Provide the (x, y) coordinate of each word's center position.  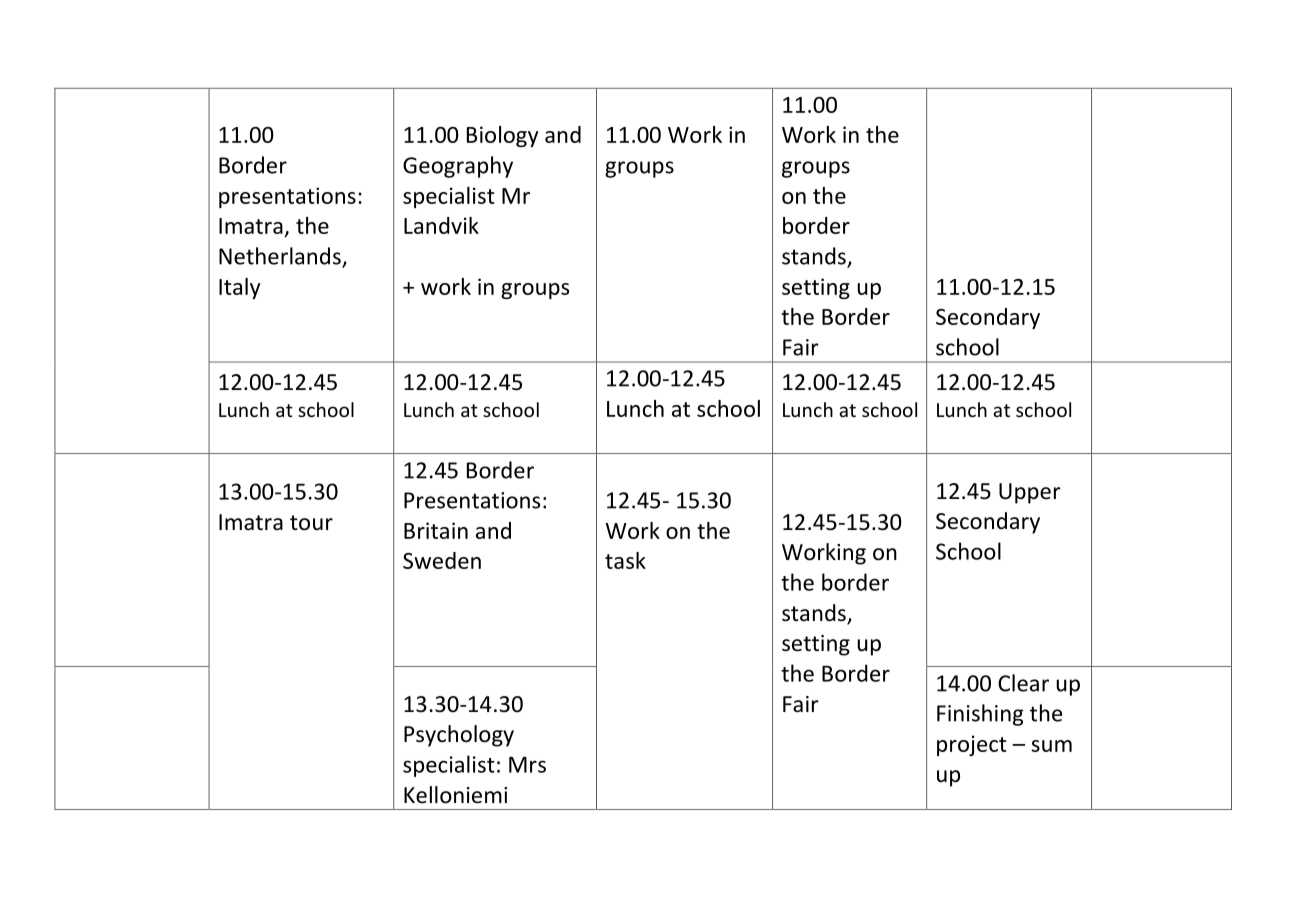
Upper (1030, 493)
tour (311, 523)
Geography (458, 167)
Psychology (459, 736)
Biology (503, 136)
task (625, 560)
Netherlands (281, 257)
